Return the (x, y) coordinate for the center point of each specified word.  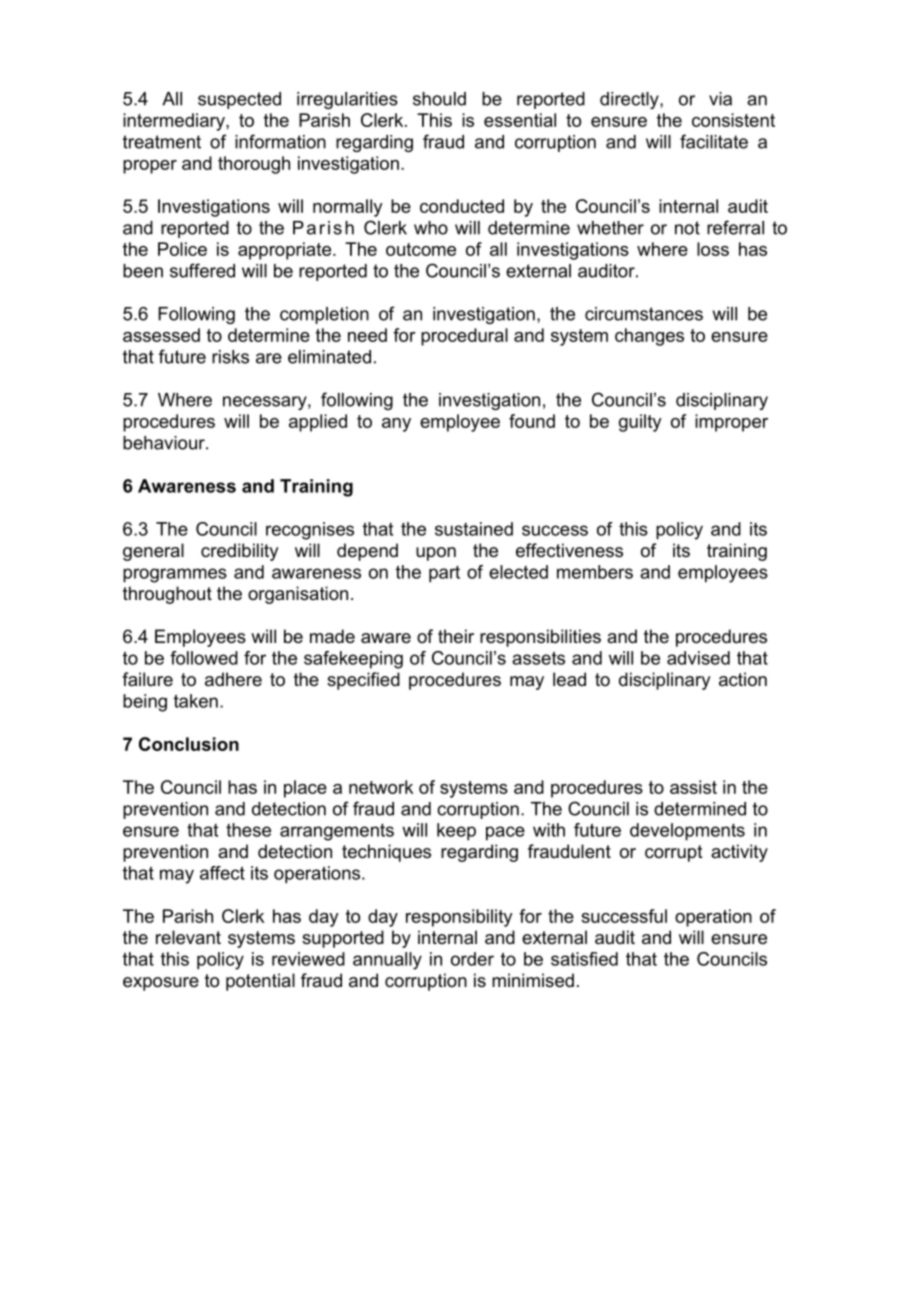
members (595, 572)
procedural (464, 337)
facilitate (714, 141)
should (439, 99)
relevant (188, 937)
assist (693, 787)
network (381, 787)
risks (230, 357)
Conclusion (189, 744)
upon (436, 554)
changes (649, 337)
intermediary (175, 122)
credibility (239, 552)
